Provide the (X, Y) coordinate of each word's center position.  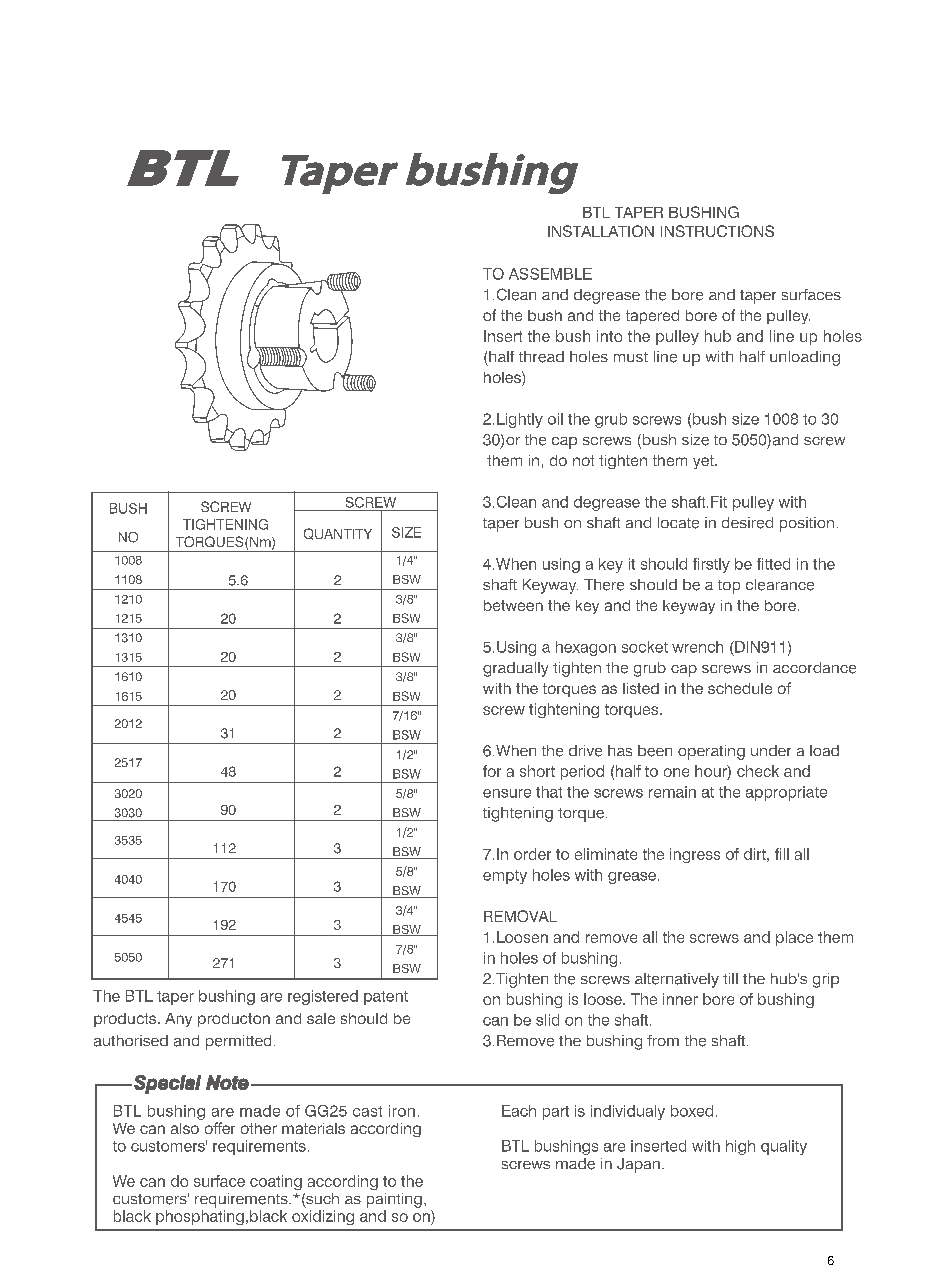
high (740, 1147)
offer (220, 1128)
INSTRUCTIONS (717, 231)
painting (394, 1200)
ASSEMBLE (550, 274)
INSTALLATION (601, 231)
